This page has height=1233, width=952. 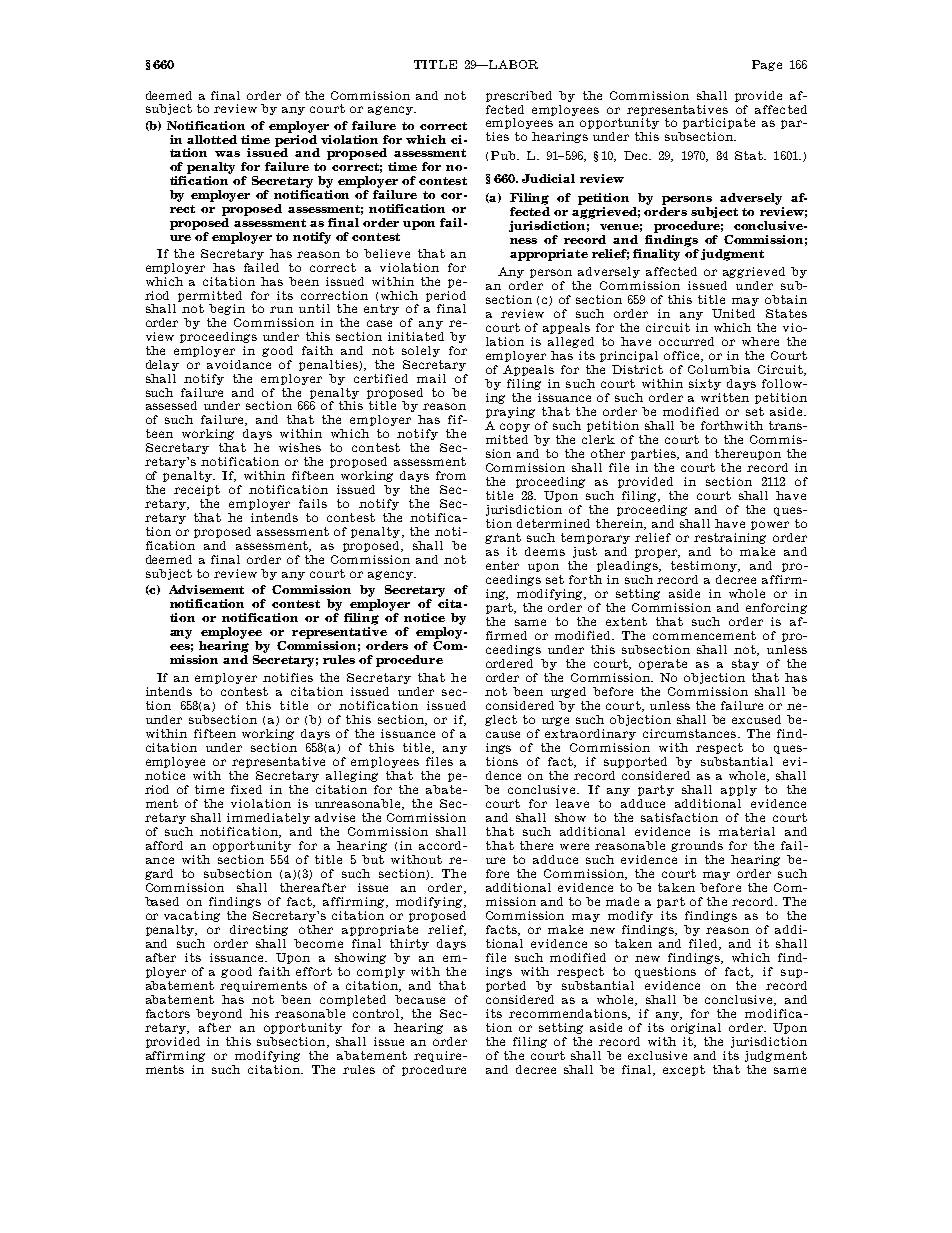 I want to click on assessed, so click(x=171, y=405).
